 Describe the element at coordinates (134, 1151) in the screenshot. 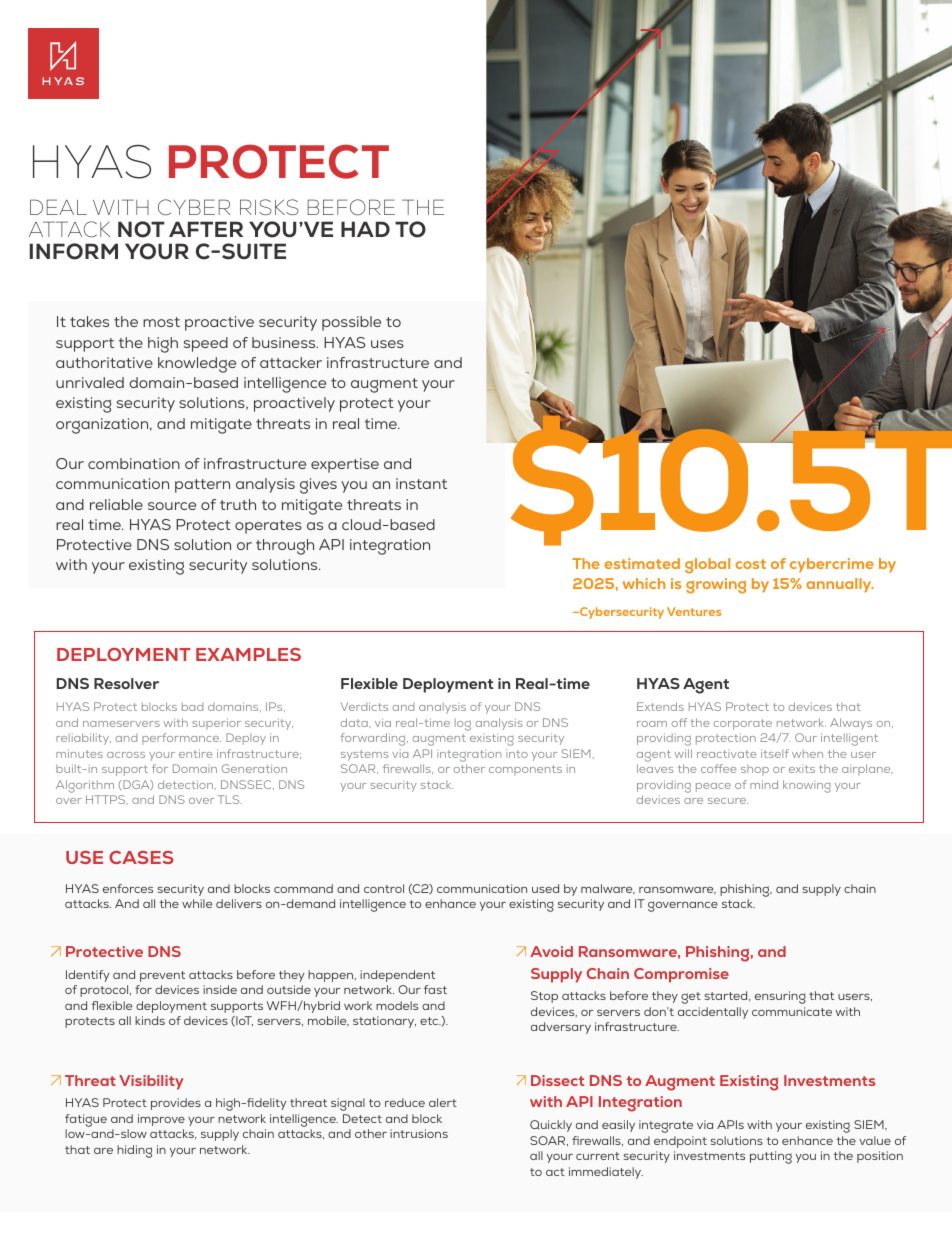

I see `hiding` at that location.
